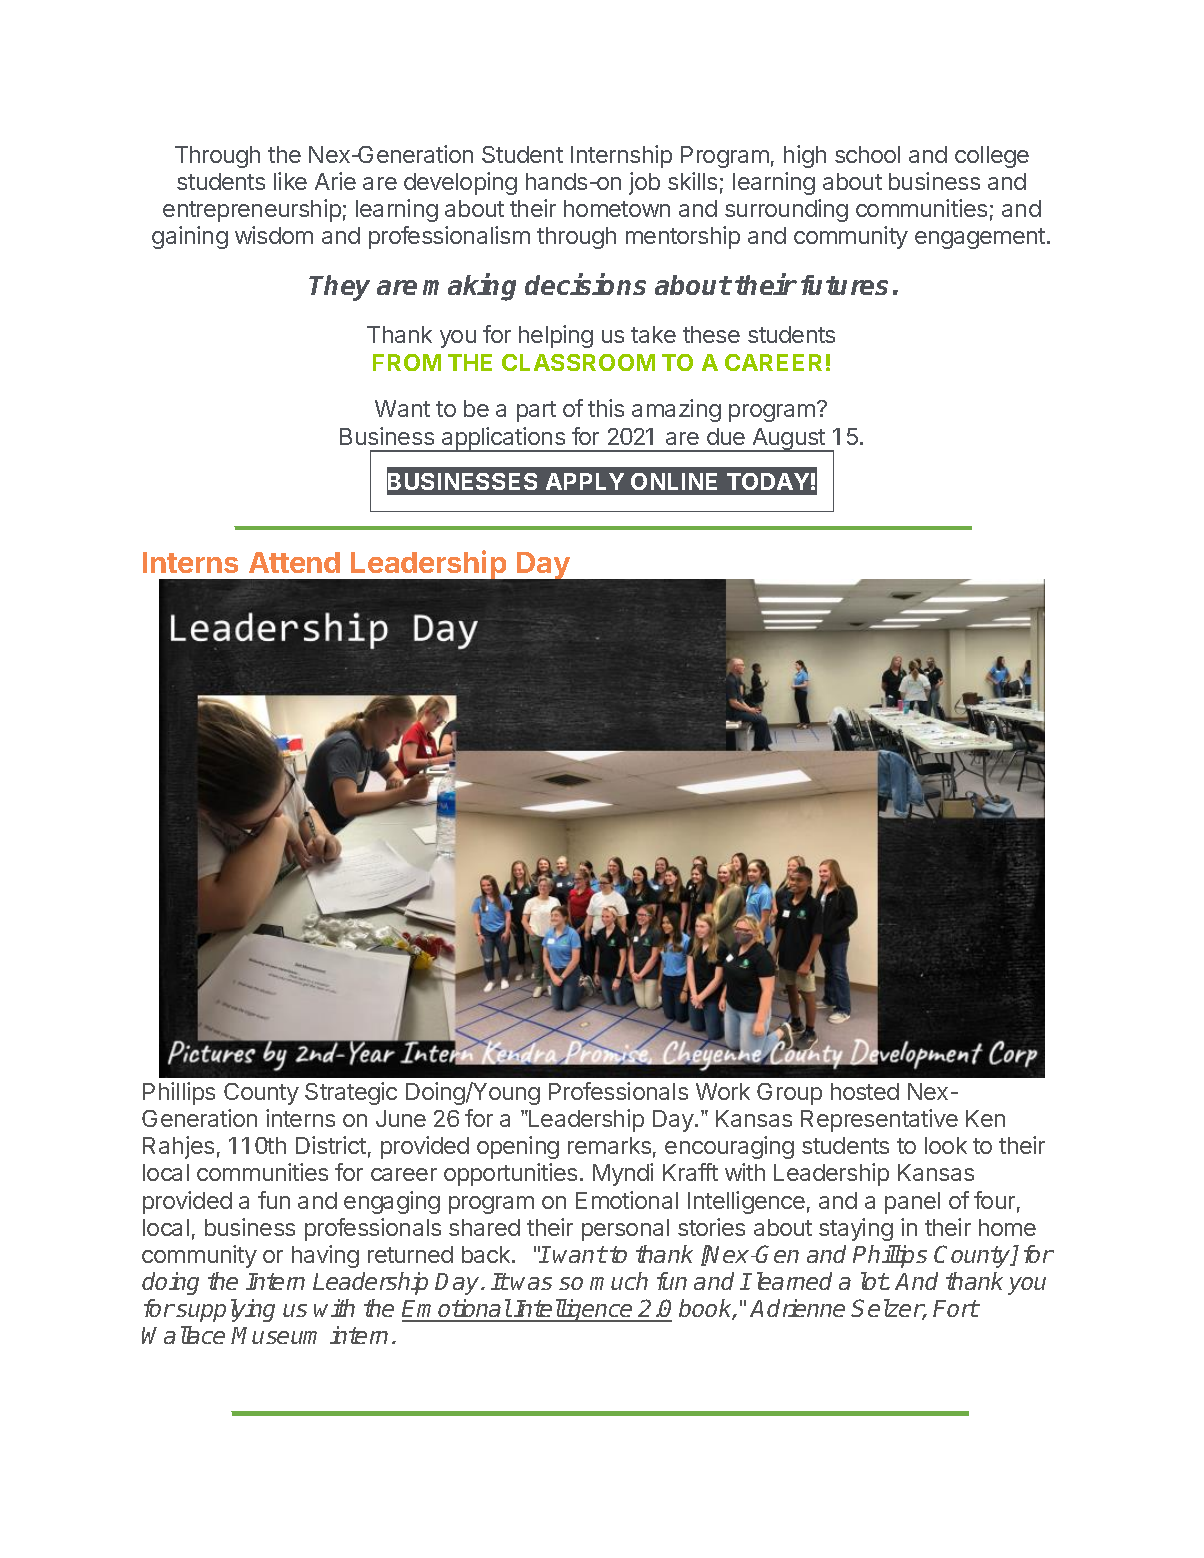  What do you see at coordinates (867, 154) in the page?
I see `school` at bounding box center [867, 154].
